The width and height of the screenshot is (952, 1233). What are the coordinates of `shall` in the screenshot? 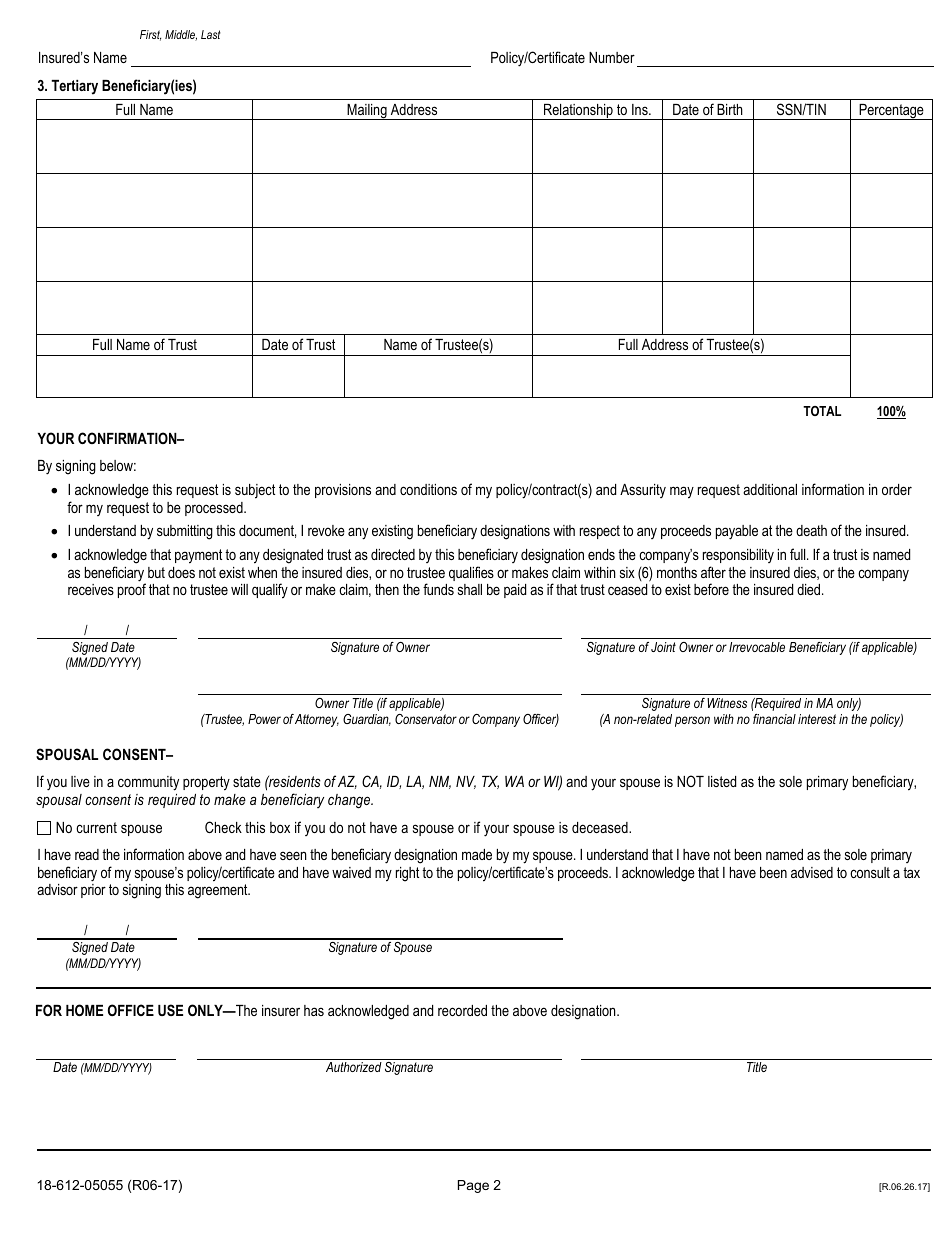 It's located at (470, 589).
